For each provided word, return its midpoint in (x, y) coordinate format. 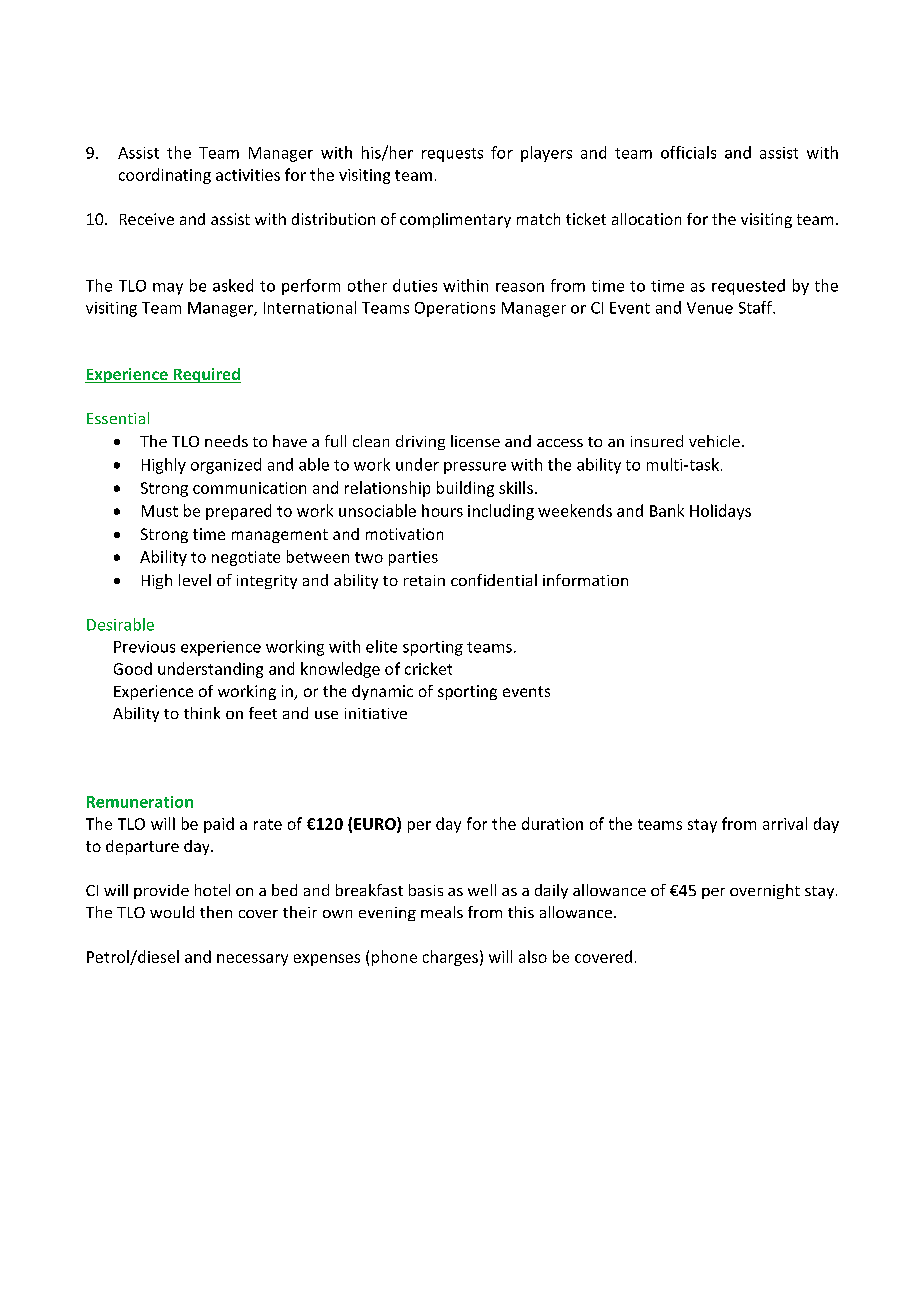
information (585, 580)
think (202, 713)
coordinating (165, 176)
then (216, 912)
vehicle (714, 441)
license (475, 441)
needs (226, 441)
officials (688, 152)
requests (452, 155)
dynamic (382, 692)
